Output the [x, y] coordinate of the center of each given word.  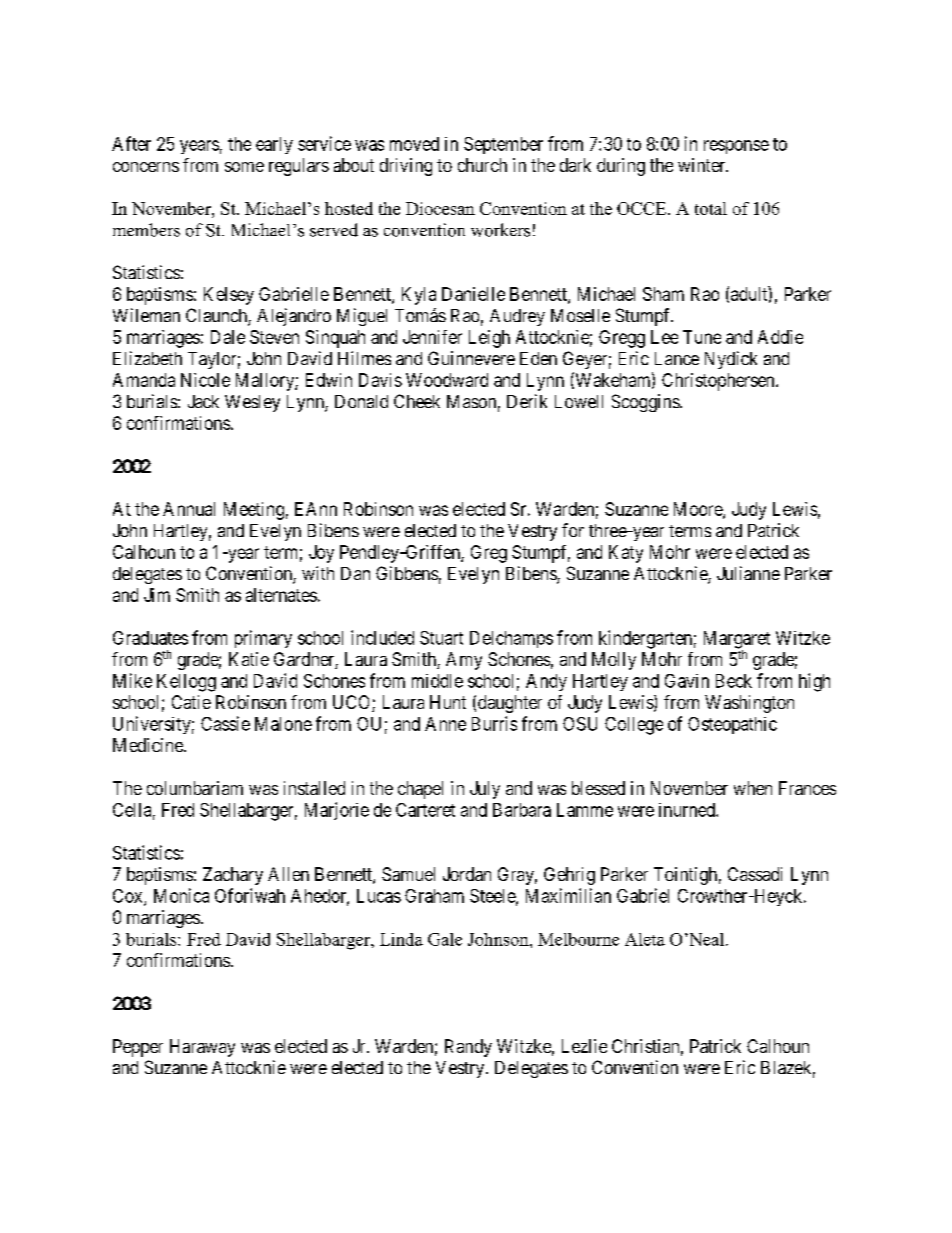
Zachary [233, 876]
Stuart [441, 638]
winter [703, 165]
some [244, 167]
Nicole [205, 380]
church [482, 165]
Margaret [737, 641]
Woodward [447, 380]
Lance [677, 358]
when [753, 788]
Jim [157, 595]
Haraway [202, 1048]
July [485, 790]
